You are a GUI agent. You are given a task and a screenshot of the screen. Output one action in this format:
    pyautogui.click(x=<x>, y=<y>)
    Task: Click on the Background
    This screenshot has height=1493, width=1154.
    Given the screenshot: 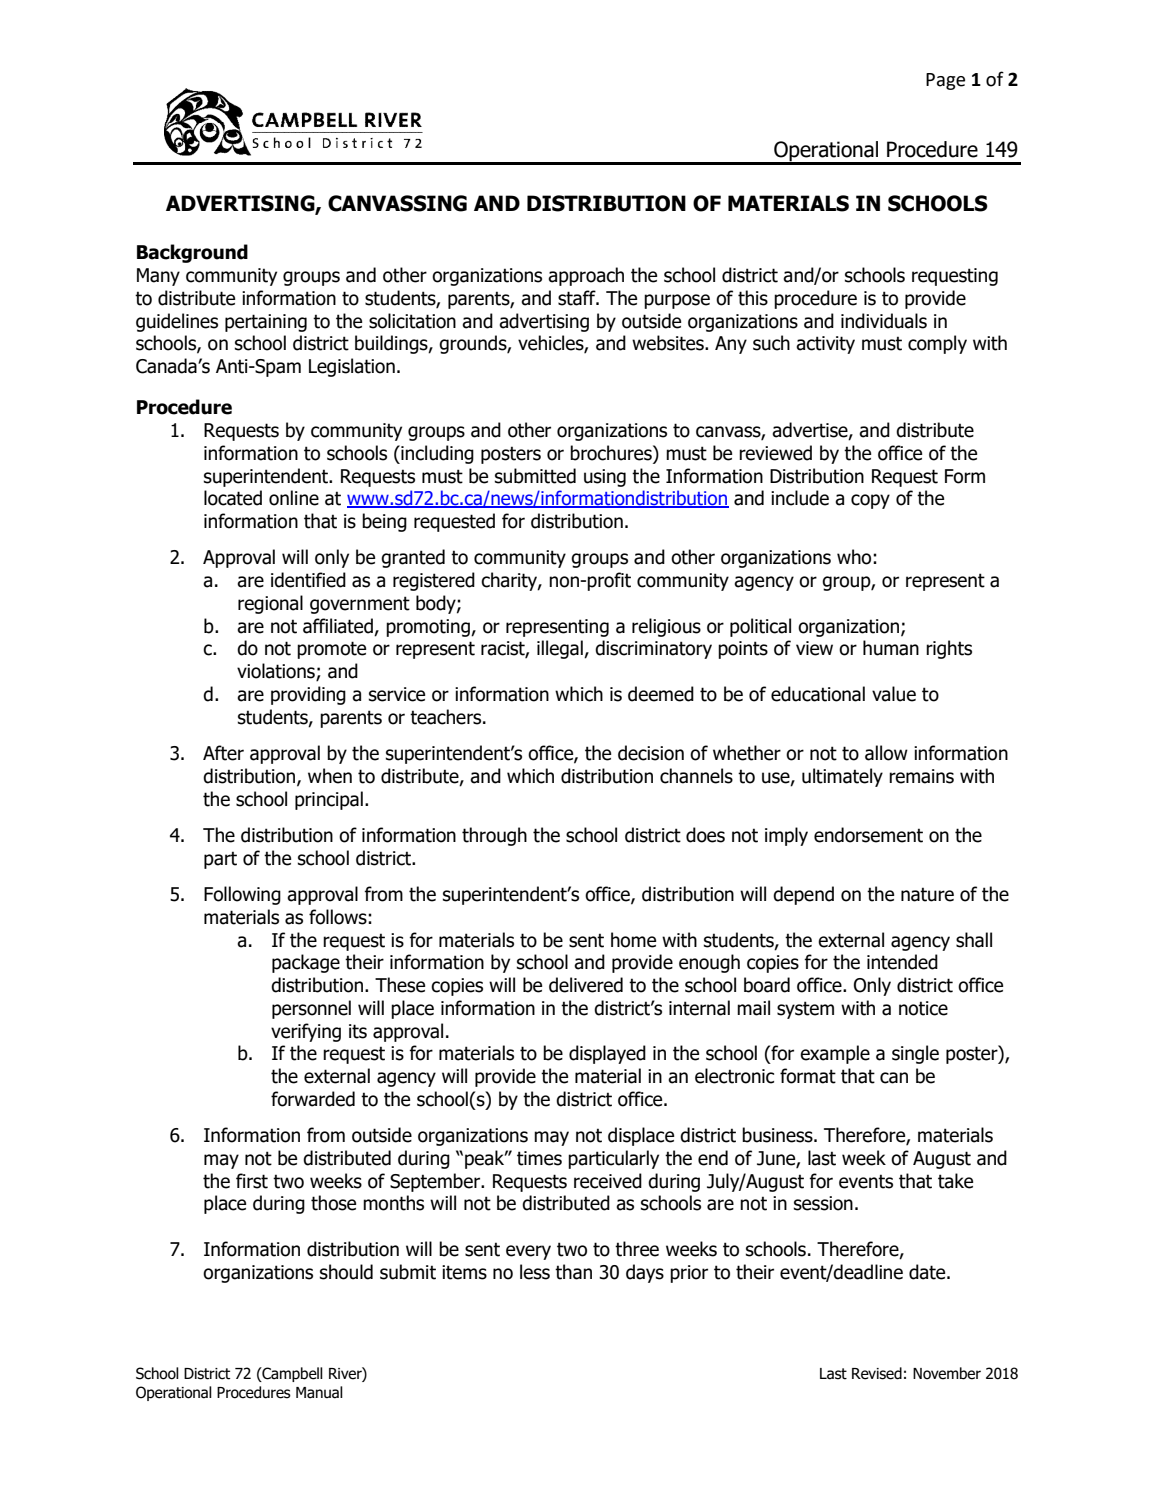 What is the action you would take?
    pyautogui.click(x=192, y=253)
